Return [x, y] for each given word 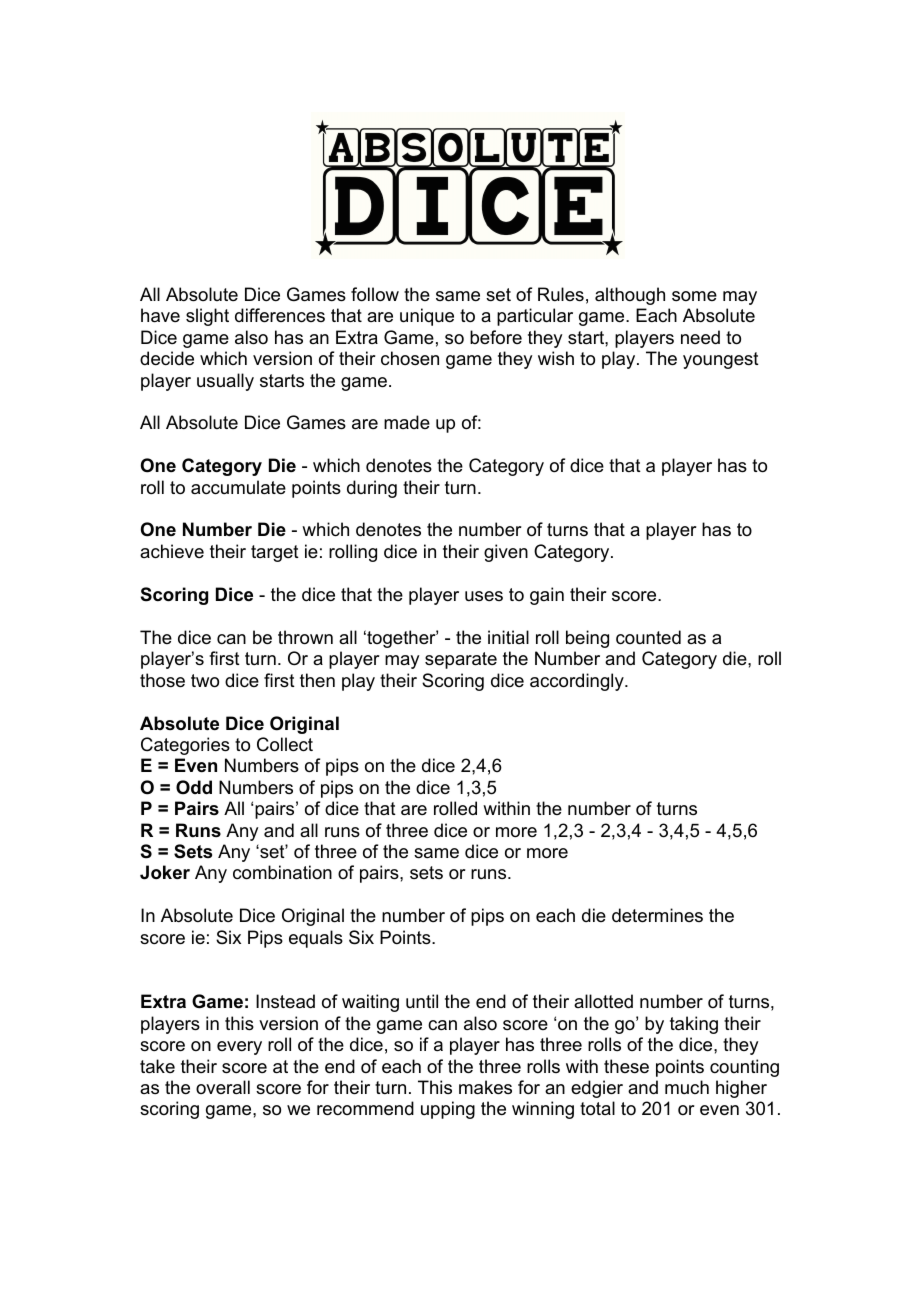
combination [282, 872]
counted [648, 637]
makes [485, 1087]
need [700, 337]
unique [427, 317]
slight [207, 317]
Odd [194, 787]
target [275, 553]
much [687, 1087]
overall [223, 1087]
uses [484, 596]
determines [657, 915]
